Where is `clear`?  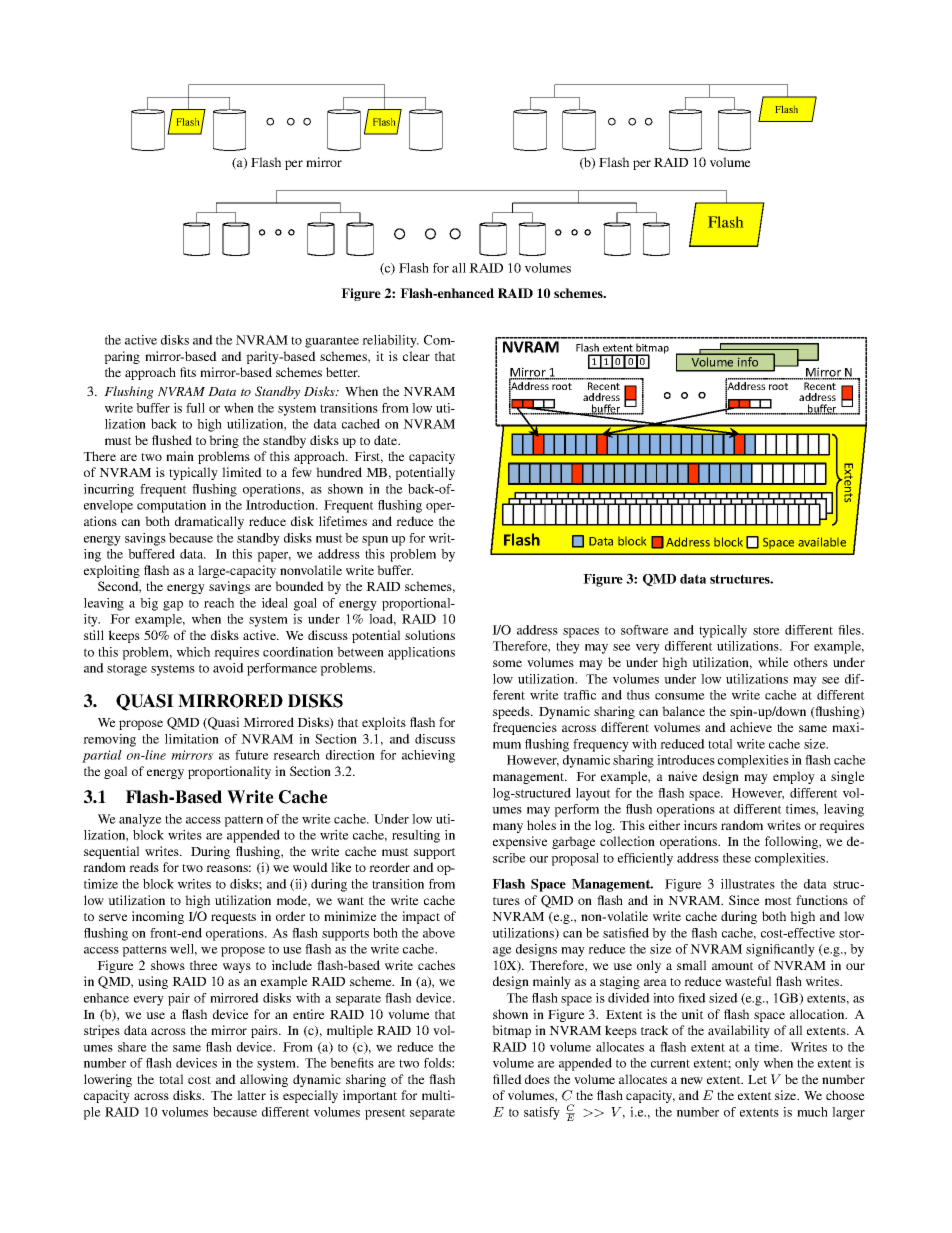 clear is located at coordinates (416, 356).
